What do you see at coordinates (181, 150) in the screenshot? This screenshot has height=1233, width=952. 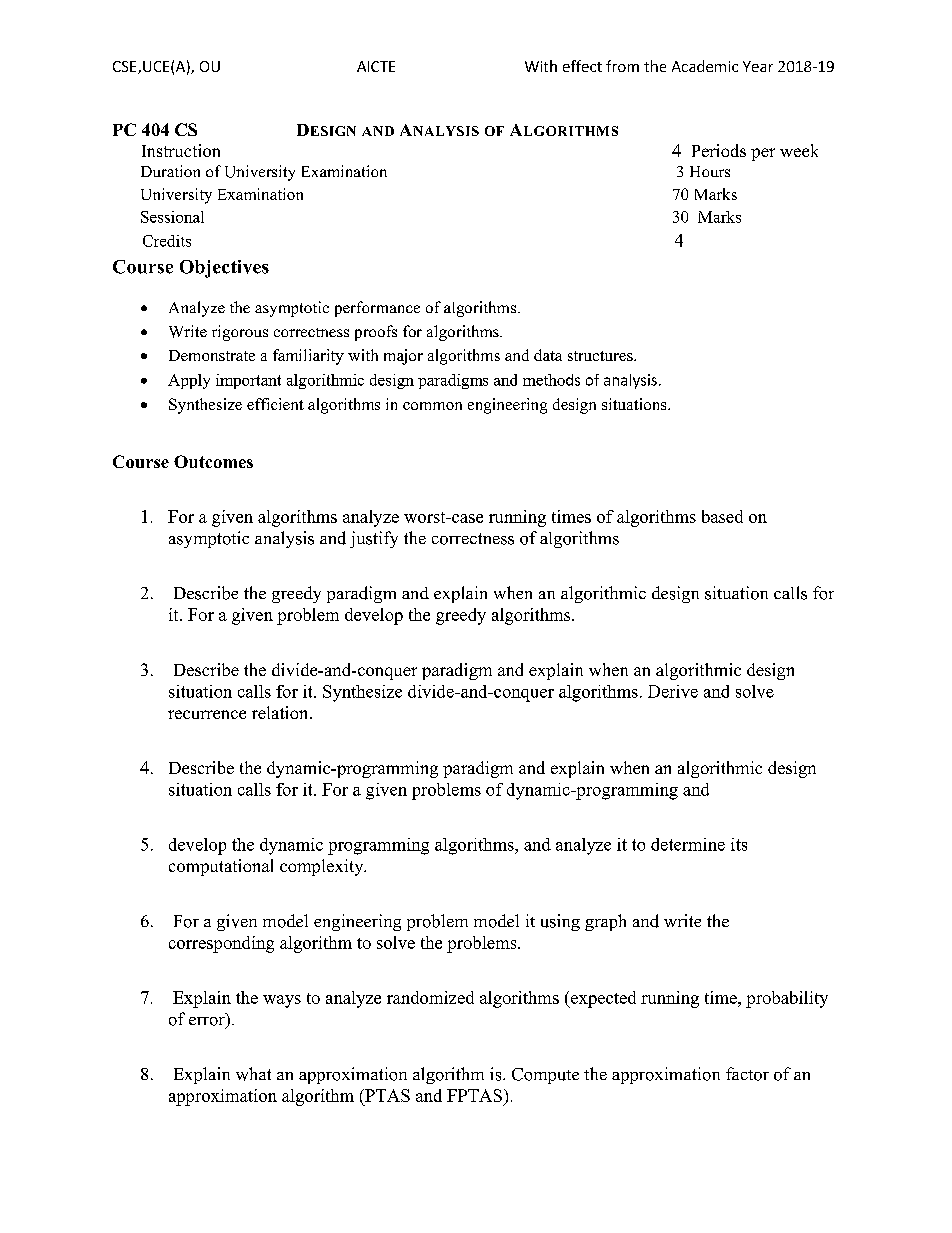 I see `Instruction` at bounding box center [181, 150].
